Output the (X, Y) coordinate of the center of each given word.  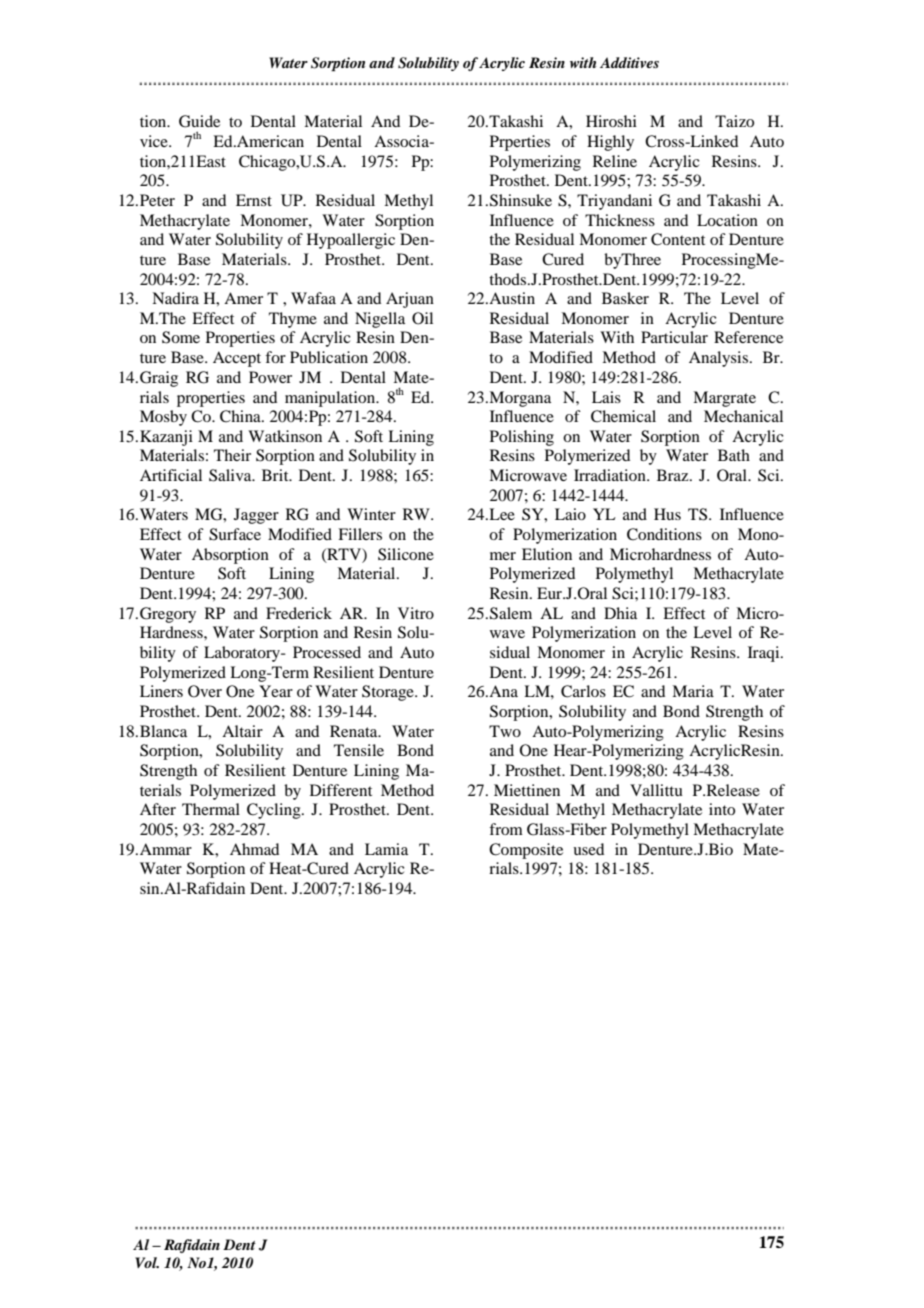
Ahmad (254, 849)
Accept (237, 359)
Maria (693, 691)
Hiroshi (611, 121)
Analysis (720, 359)
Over (205, 691)
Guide (199, 121)
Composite (526, 851)
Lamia (386, 849)
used (588, 849)
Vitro (416, 613)
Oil (422, 318)
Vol (147, 1262)
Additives (629, 62)
